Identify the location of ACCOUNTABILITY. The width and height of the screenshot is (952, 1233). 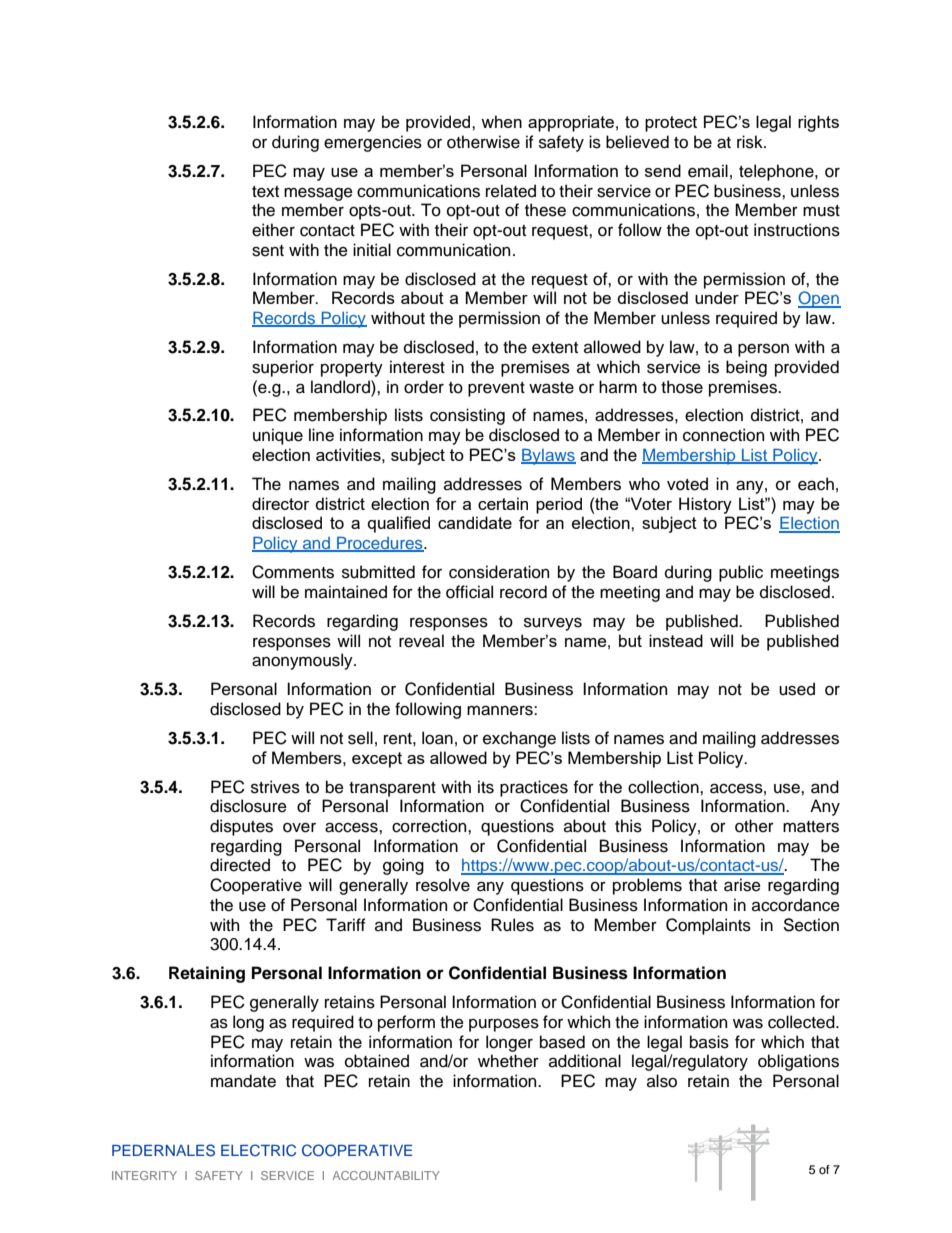
(386, 1175).
